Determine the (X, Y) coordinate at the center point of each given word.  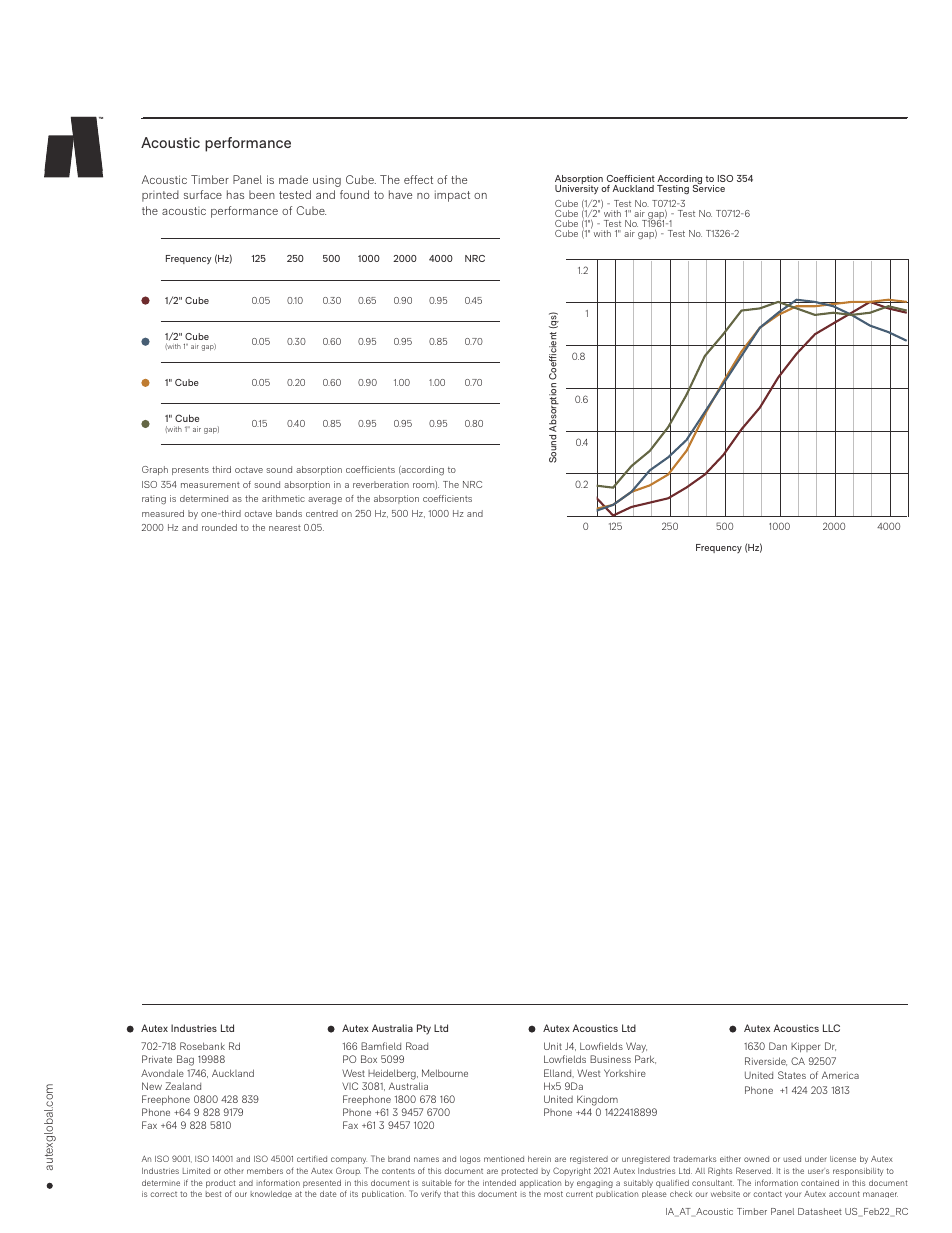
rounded (219, 527)
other (234, 1171)
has (235, 194)
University (577, 189)
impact (452, 196)
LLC (831, 1028)
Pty (424, 1029)
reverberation (381, 484)
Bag (185, 1060)
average (325, 501)
